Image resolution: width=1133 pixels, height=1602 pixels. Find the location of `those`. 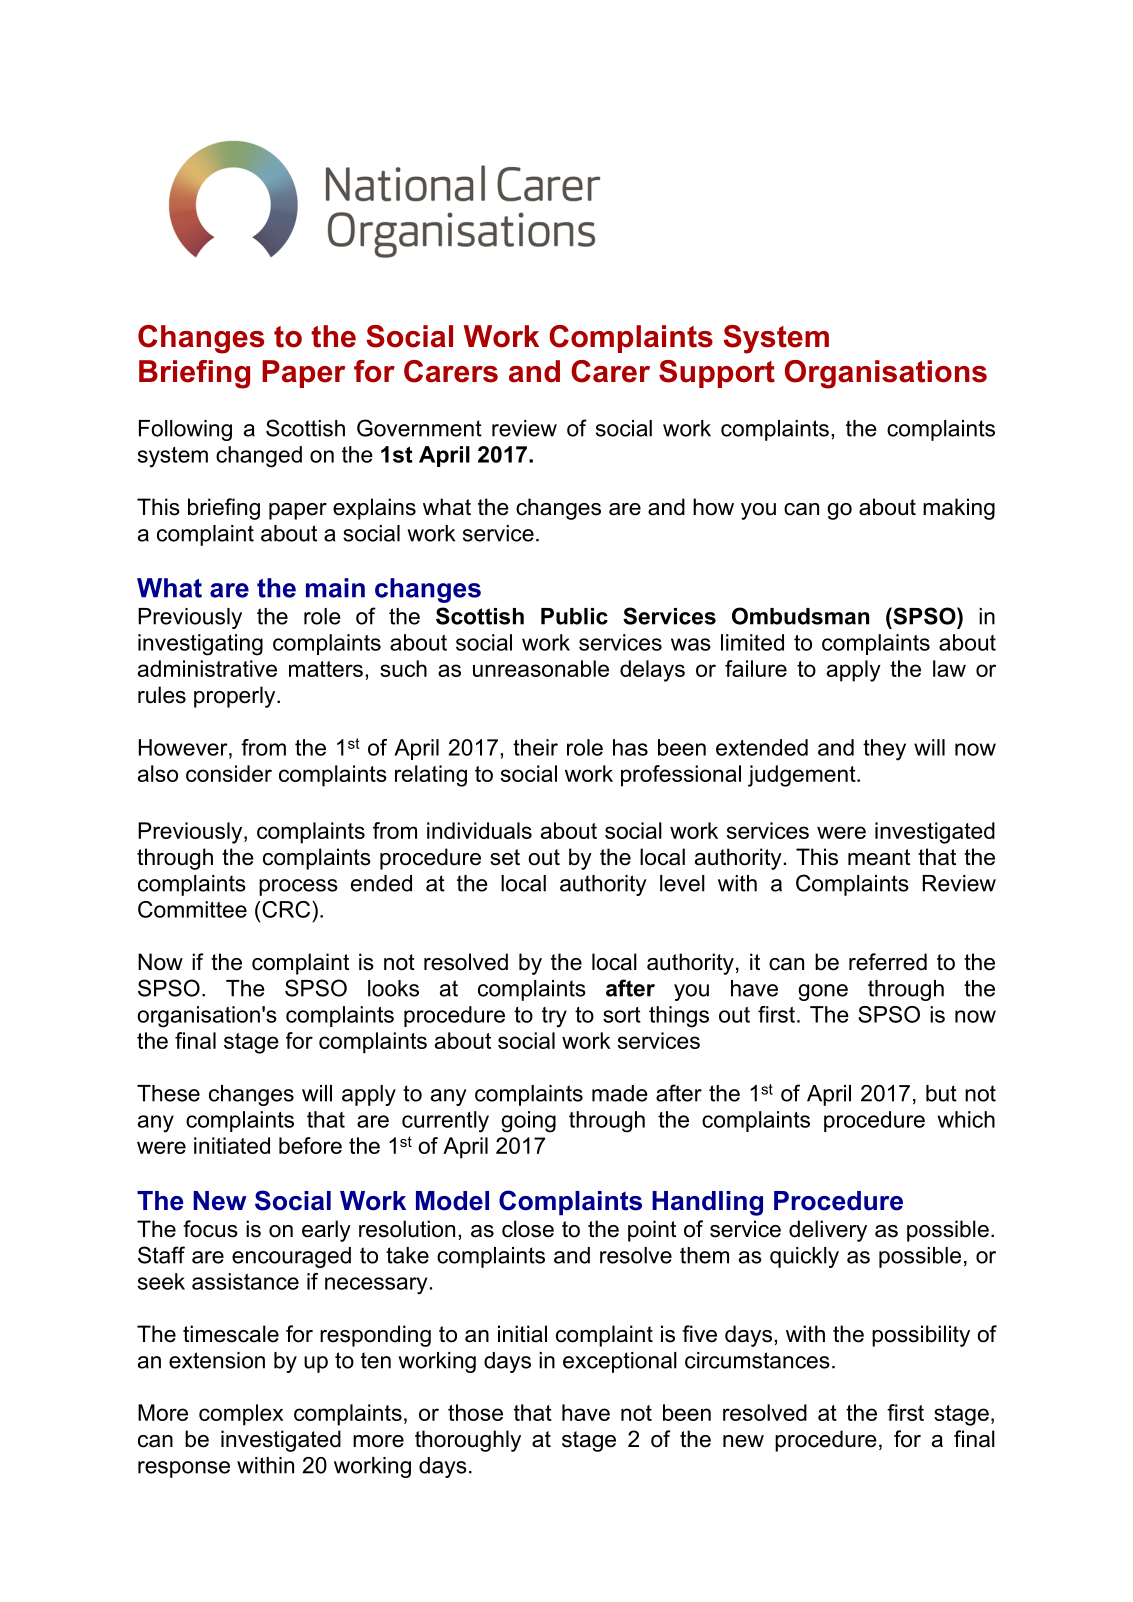

those is located at coordinates (475, 1412).
